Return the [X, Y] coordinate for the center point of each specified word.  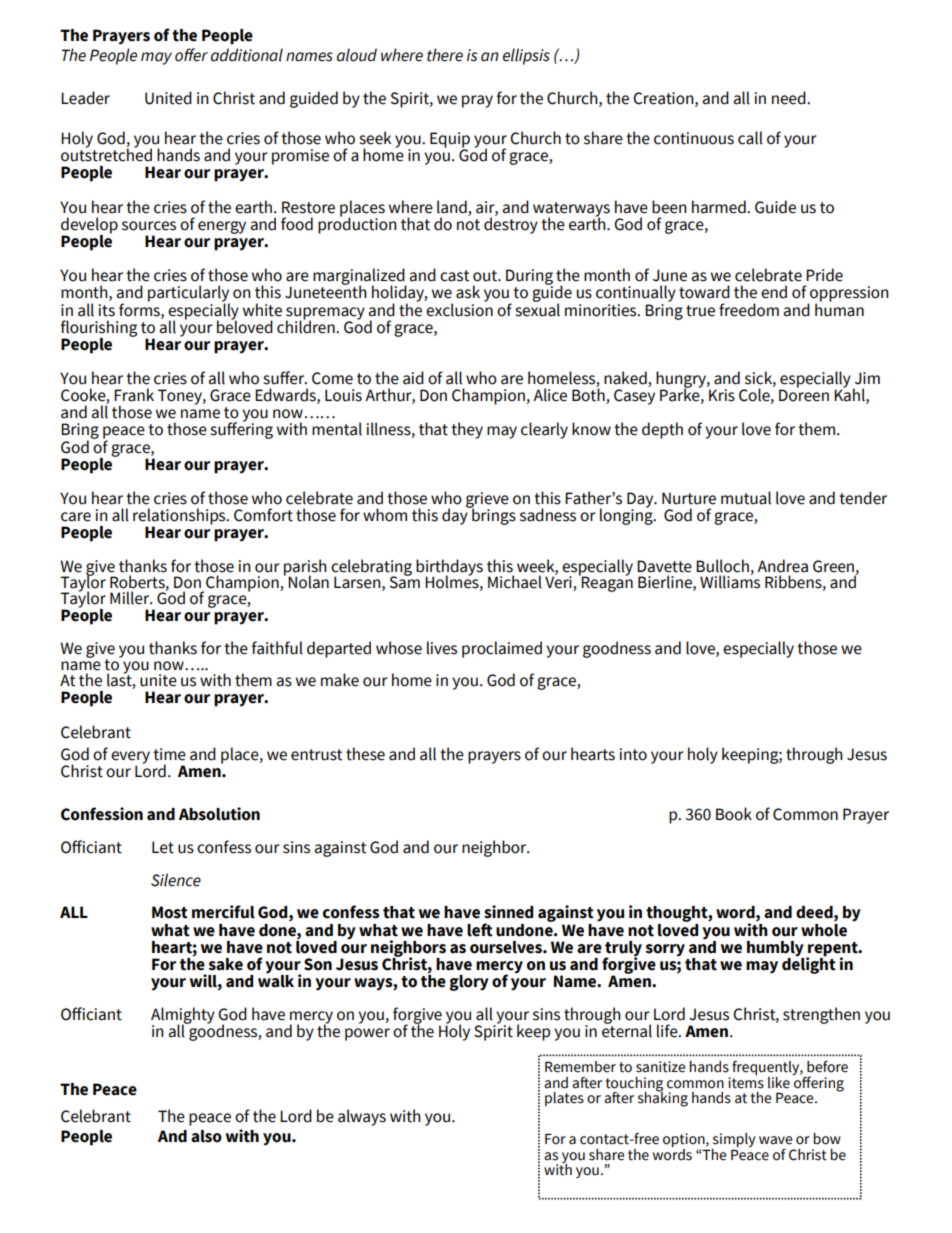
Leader [85, 98]
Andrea [782, 566]
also [206, 1136]
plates [564, 1099]
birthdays [449, 568]
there [445, 55]
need [790, 98]
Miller [131, 598]
